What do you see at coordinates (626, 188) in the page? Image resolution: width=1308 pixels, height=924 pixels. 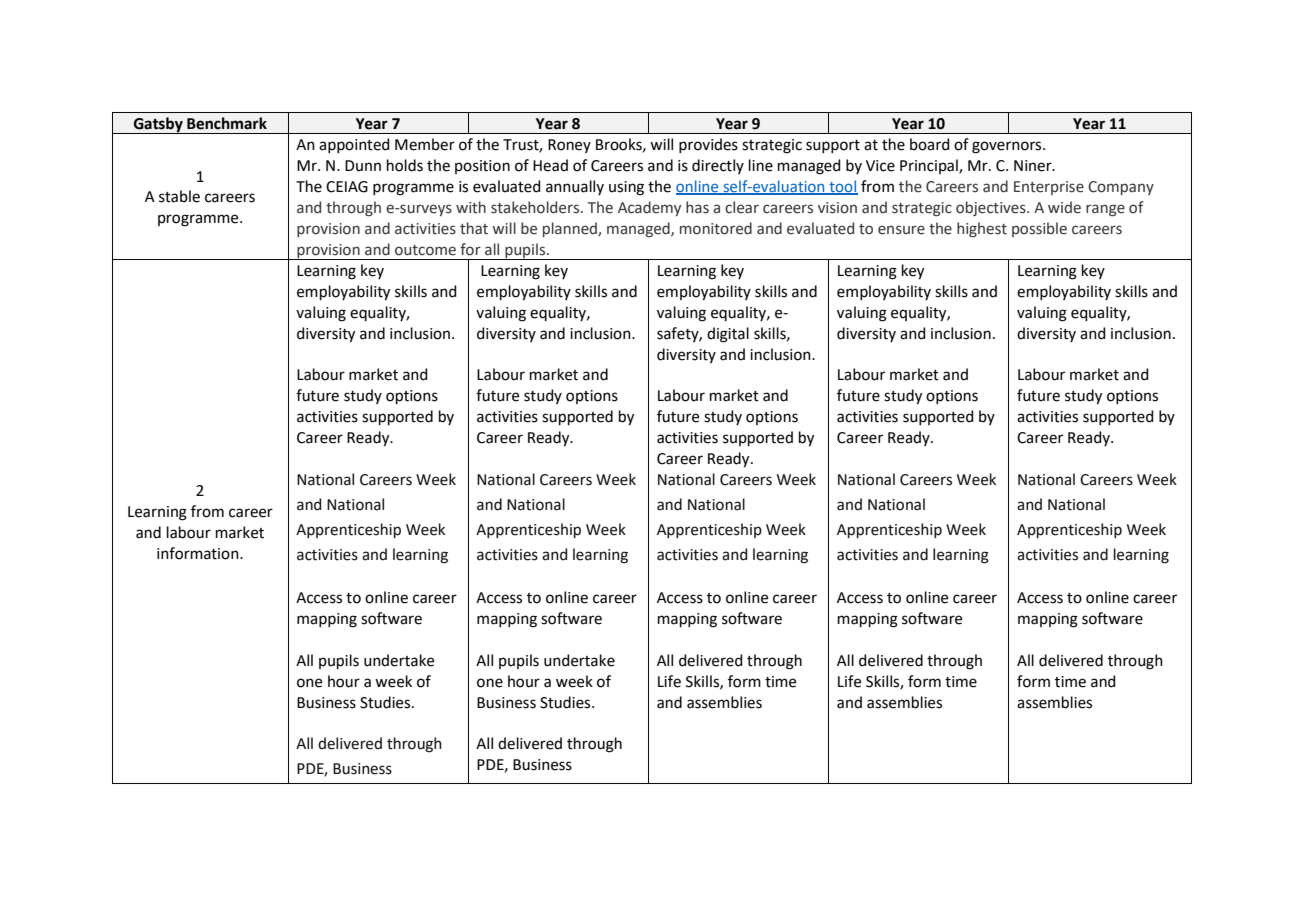 I see `using` at bounding box center [626, 188].
